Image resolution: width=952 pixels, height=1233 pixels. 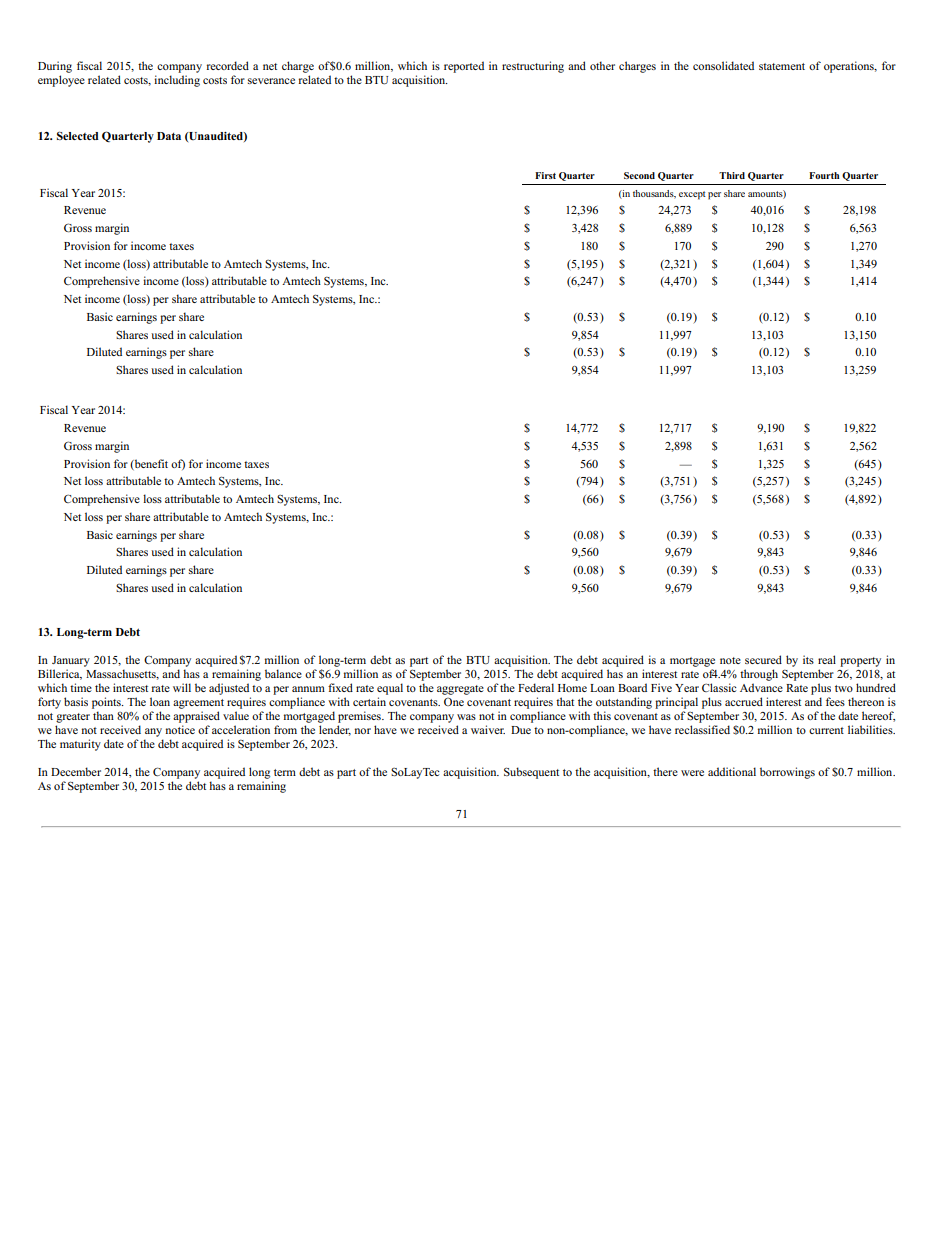 I want to click on statement, so click(x=782, y=66).
